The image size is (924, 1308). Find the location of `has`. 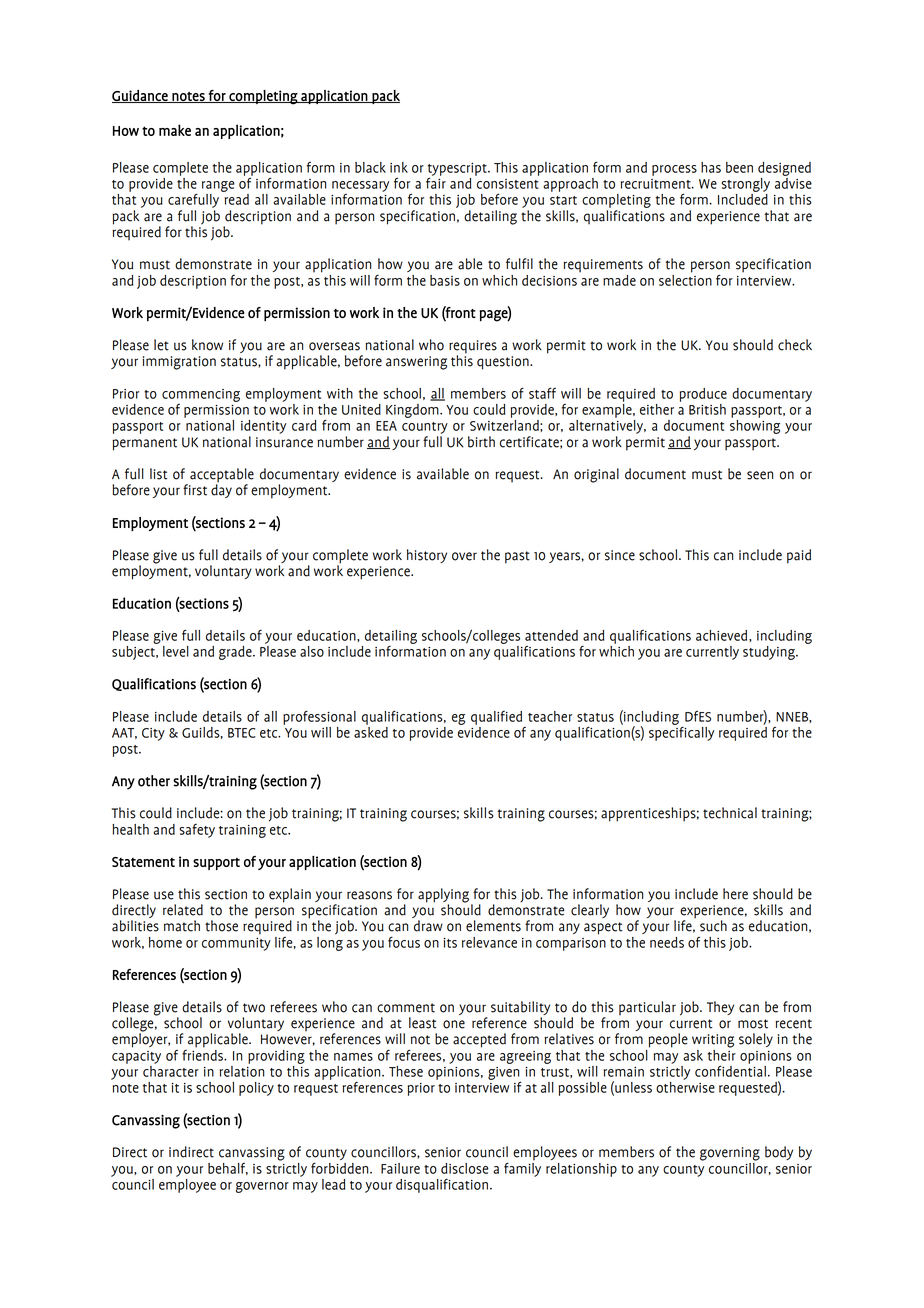

has is located at coordinates (711, 167).
